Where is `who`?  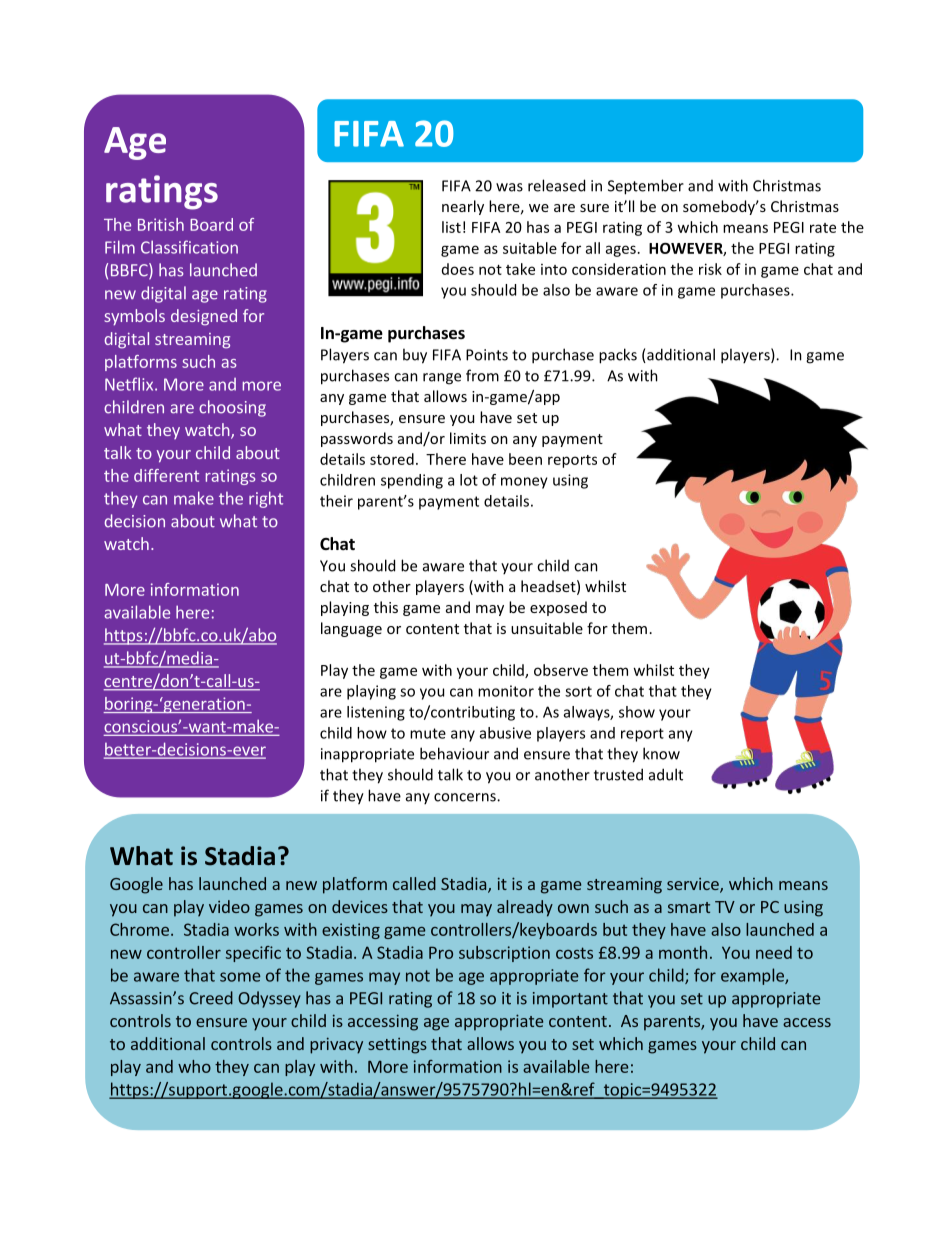 who is located at coordinates (194, 1066).
